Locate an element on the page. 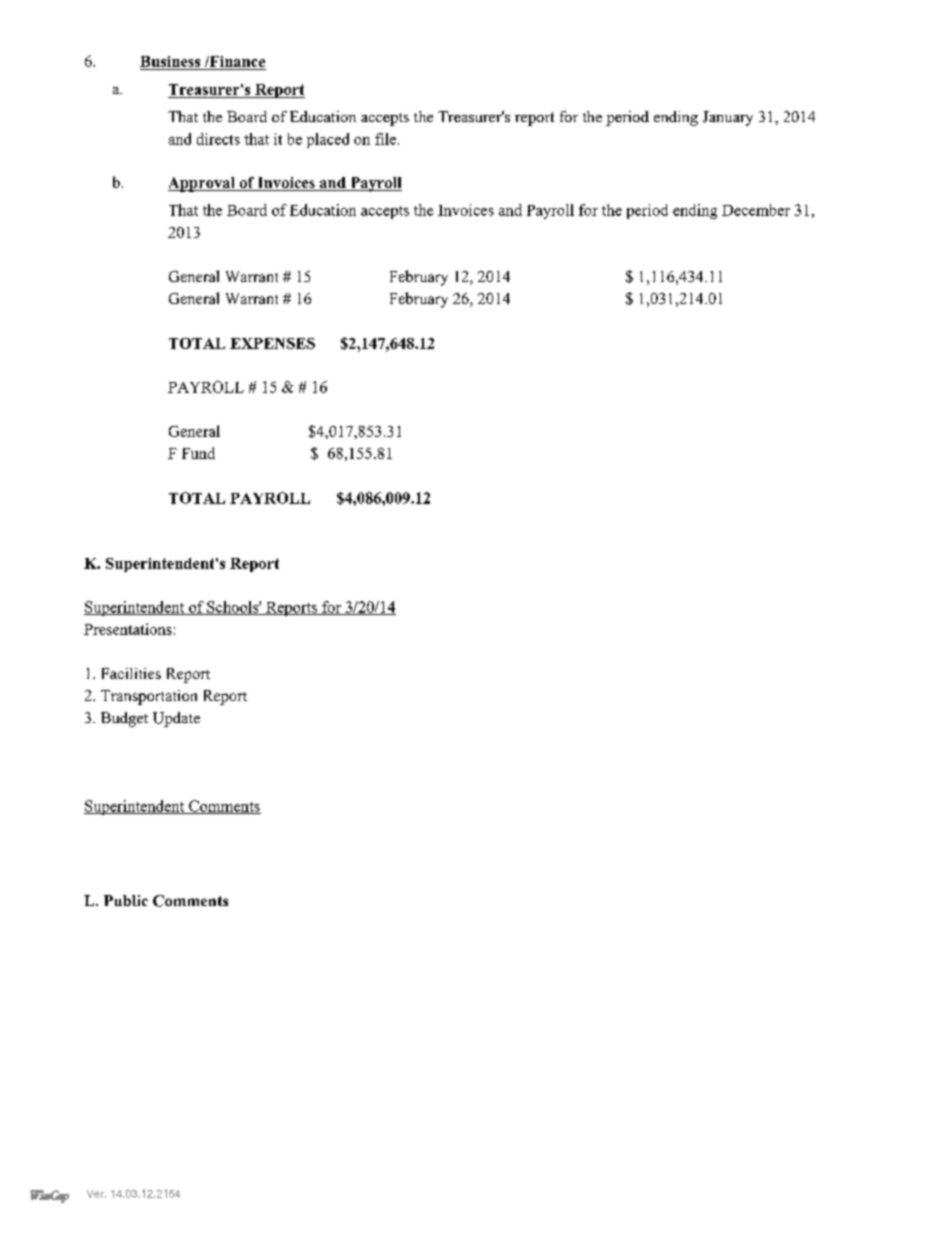 The height and width of the page is (1233, 952). EXPENSES is located at coordinates (272, 343).
